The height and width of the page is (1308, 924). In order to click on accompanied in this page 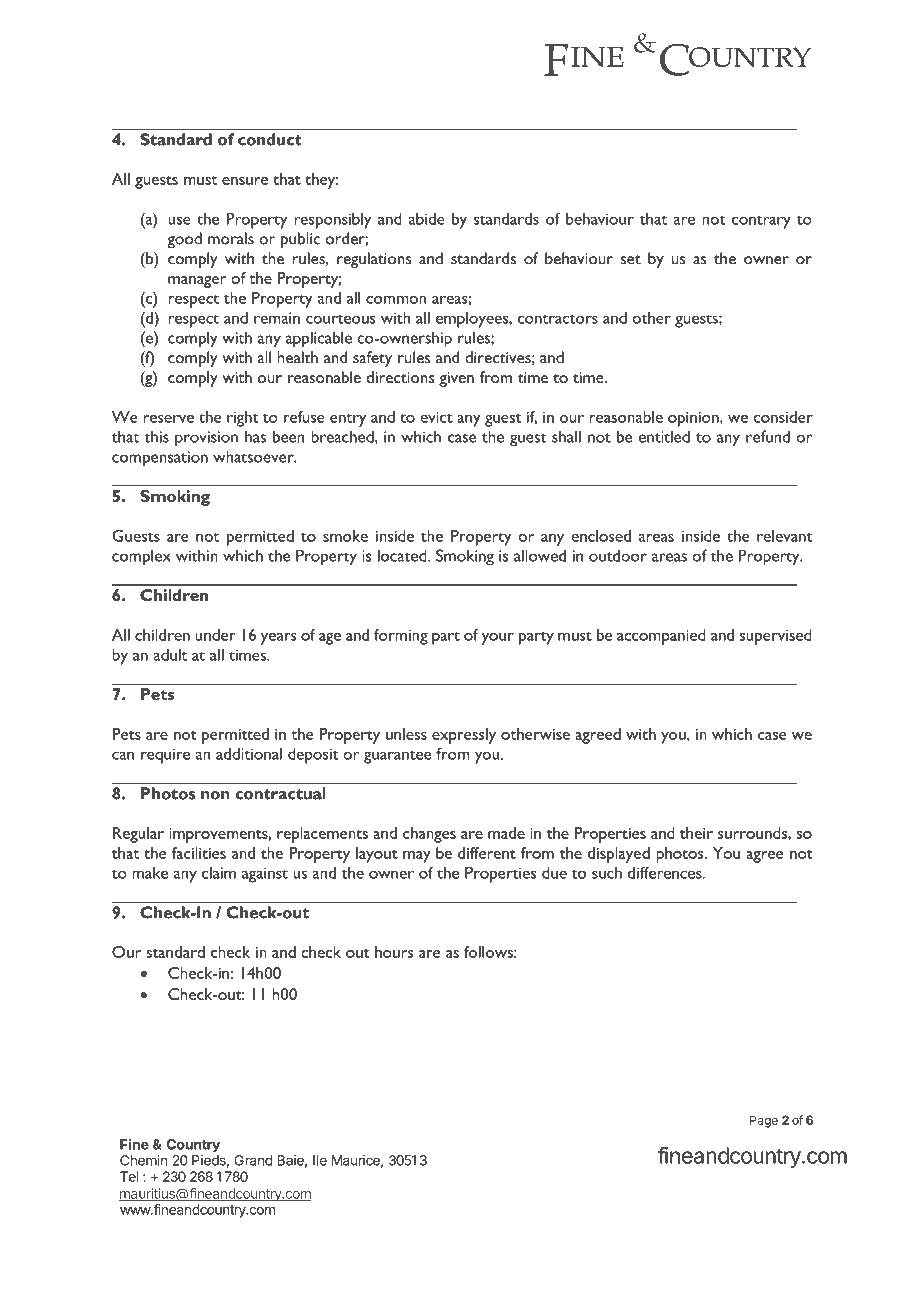, I will do `click(661, 637)`.
